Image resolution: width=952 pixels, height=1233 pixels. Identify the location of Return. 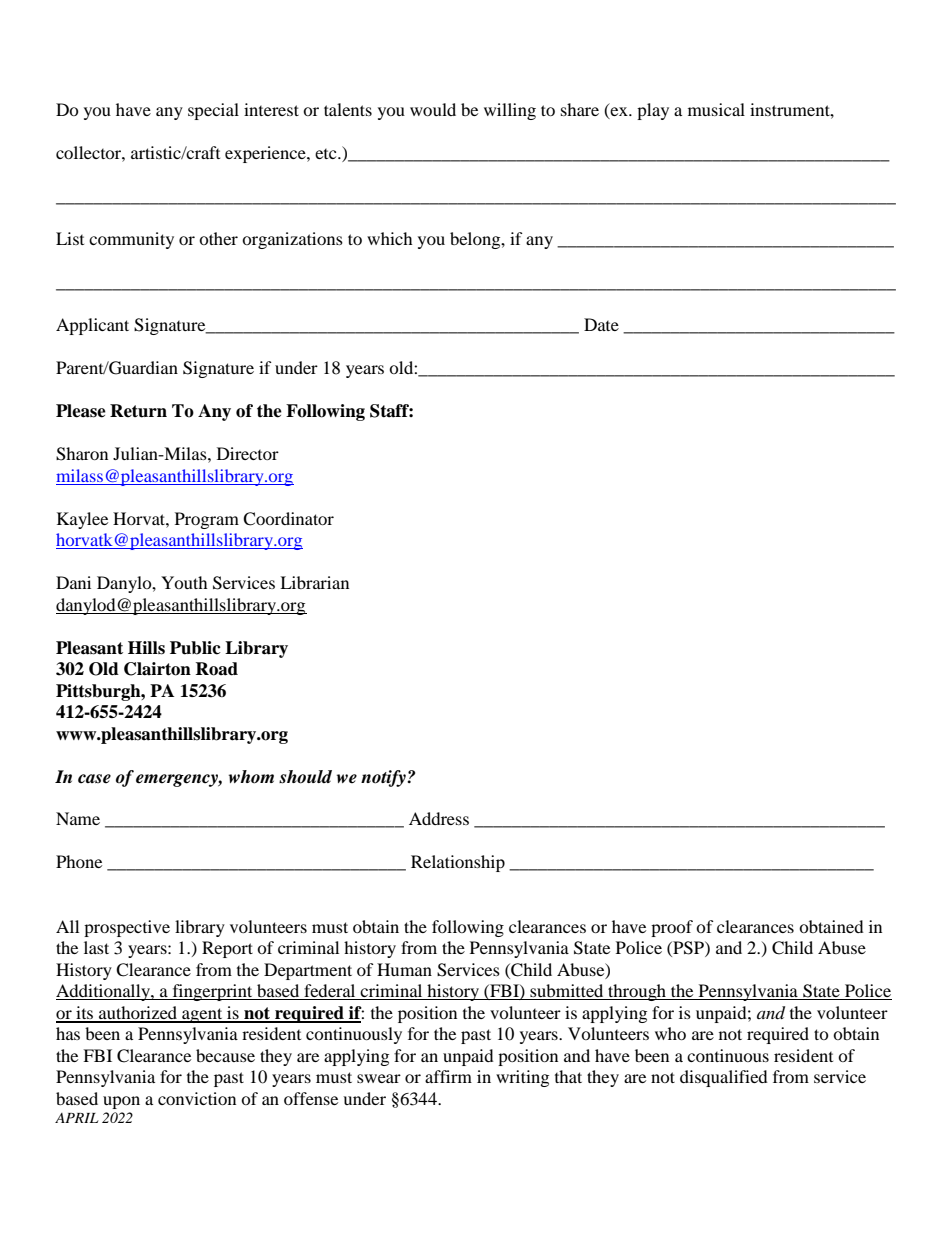
(138, 411).
